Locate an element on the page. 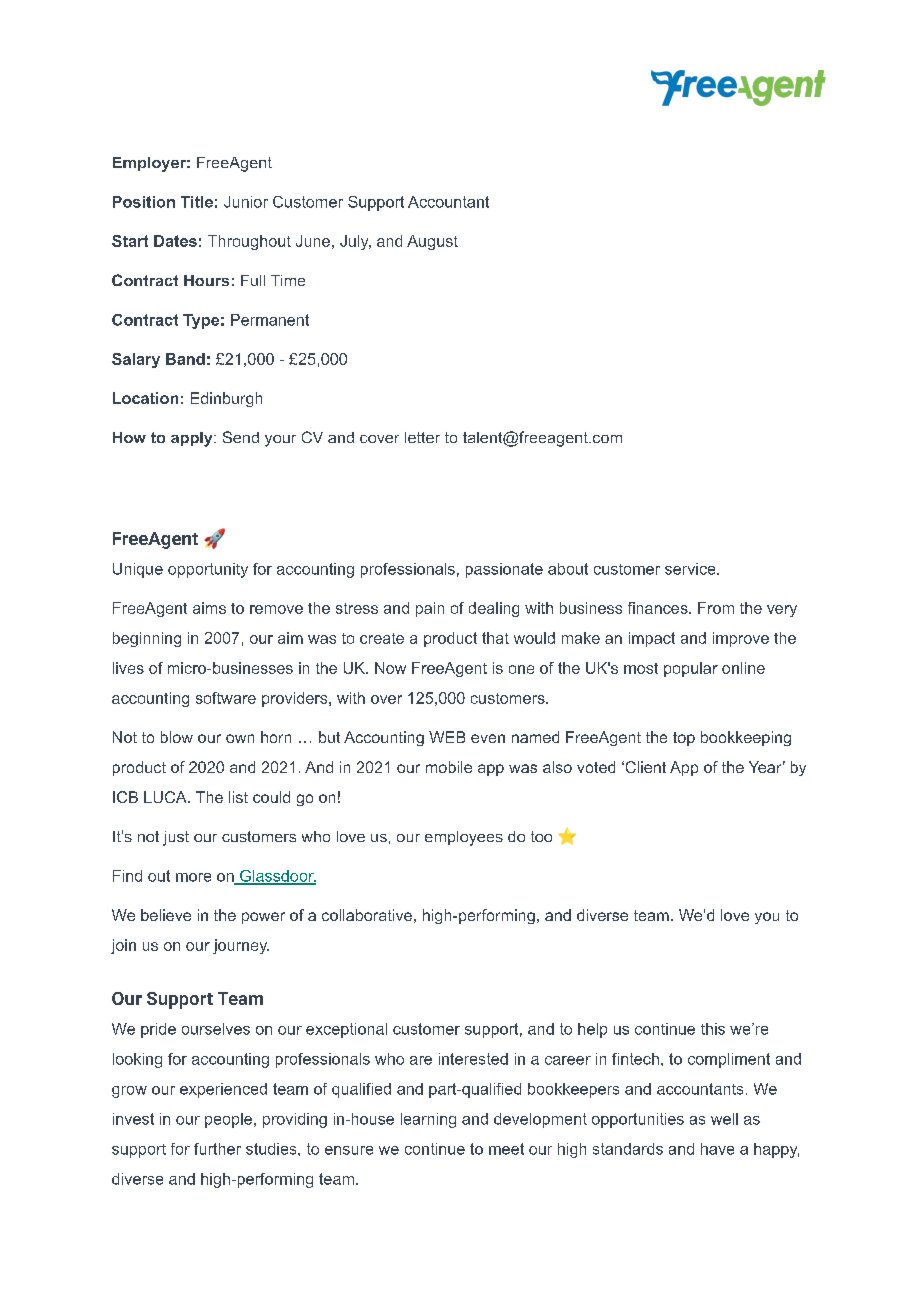  software is located at coordinates (226, 698).
